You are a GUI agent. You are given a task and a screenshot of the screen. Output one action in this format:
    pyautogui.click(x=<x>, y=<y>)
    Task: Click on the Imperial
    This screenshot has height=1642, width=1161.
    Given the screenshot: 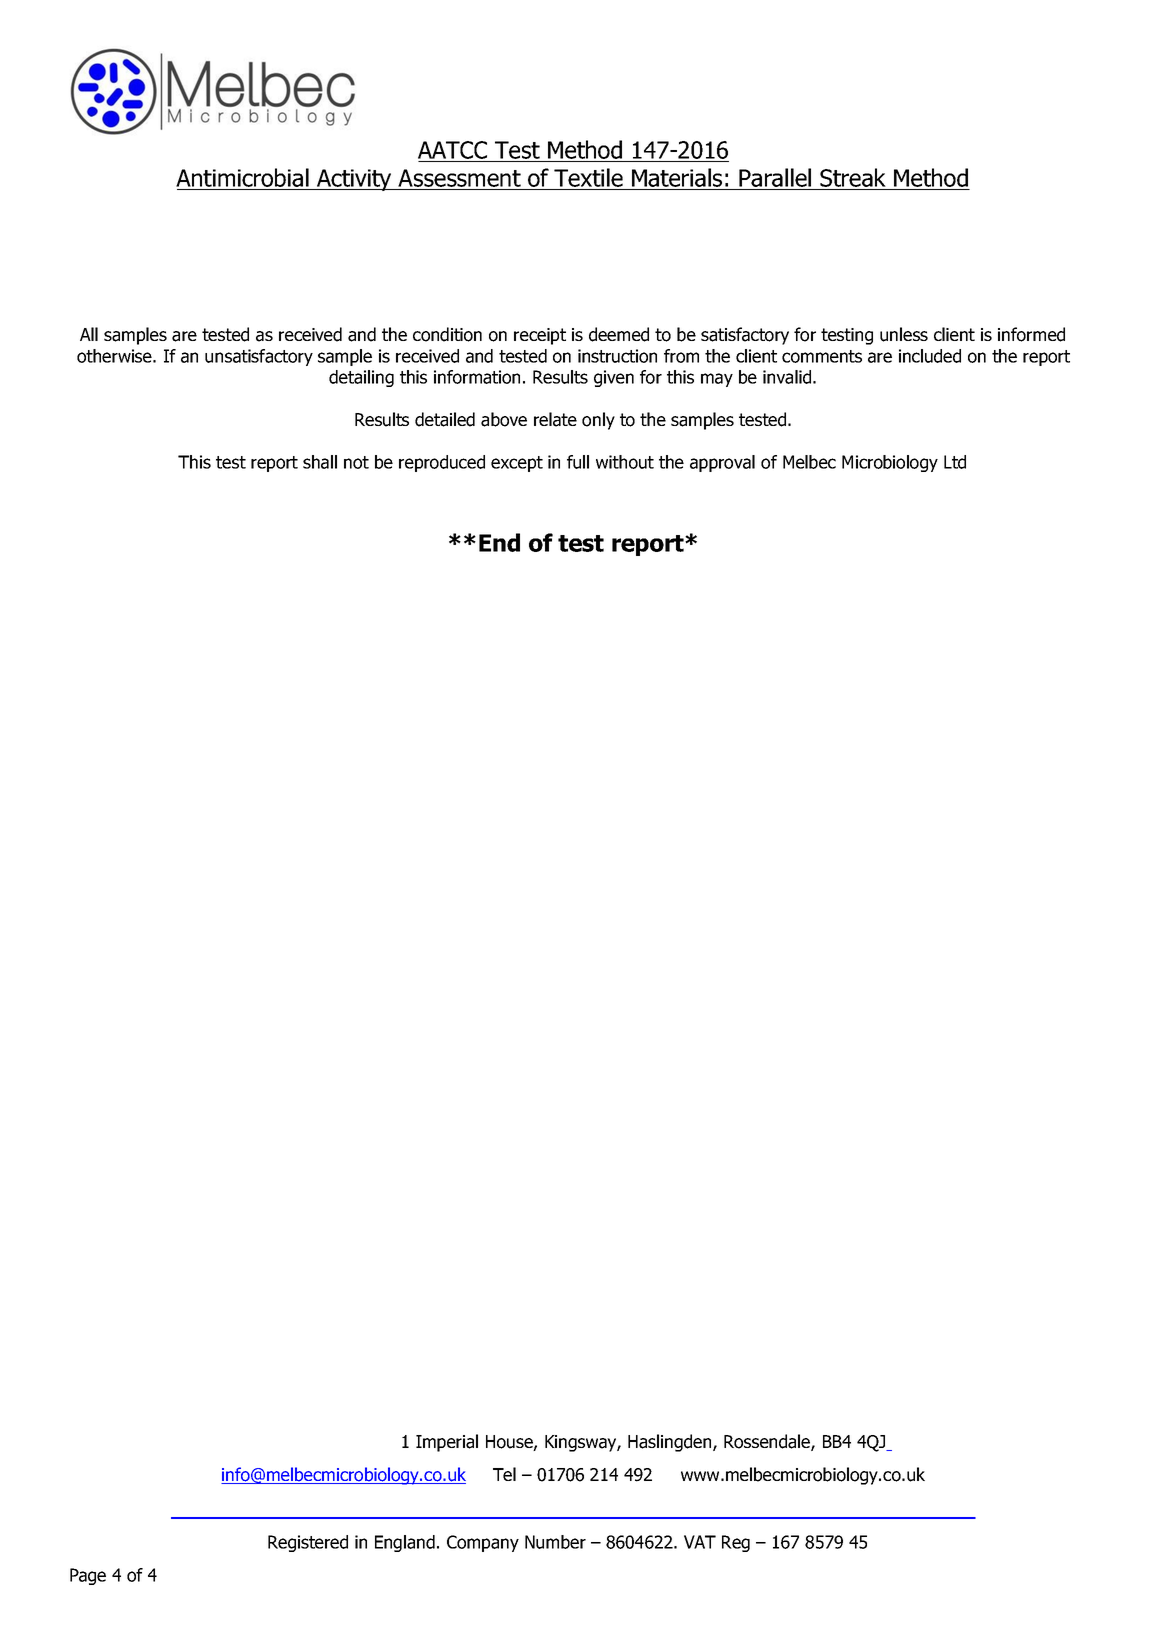 What is the action you would take?
    pyautogui.click(x=447, y=1443)
